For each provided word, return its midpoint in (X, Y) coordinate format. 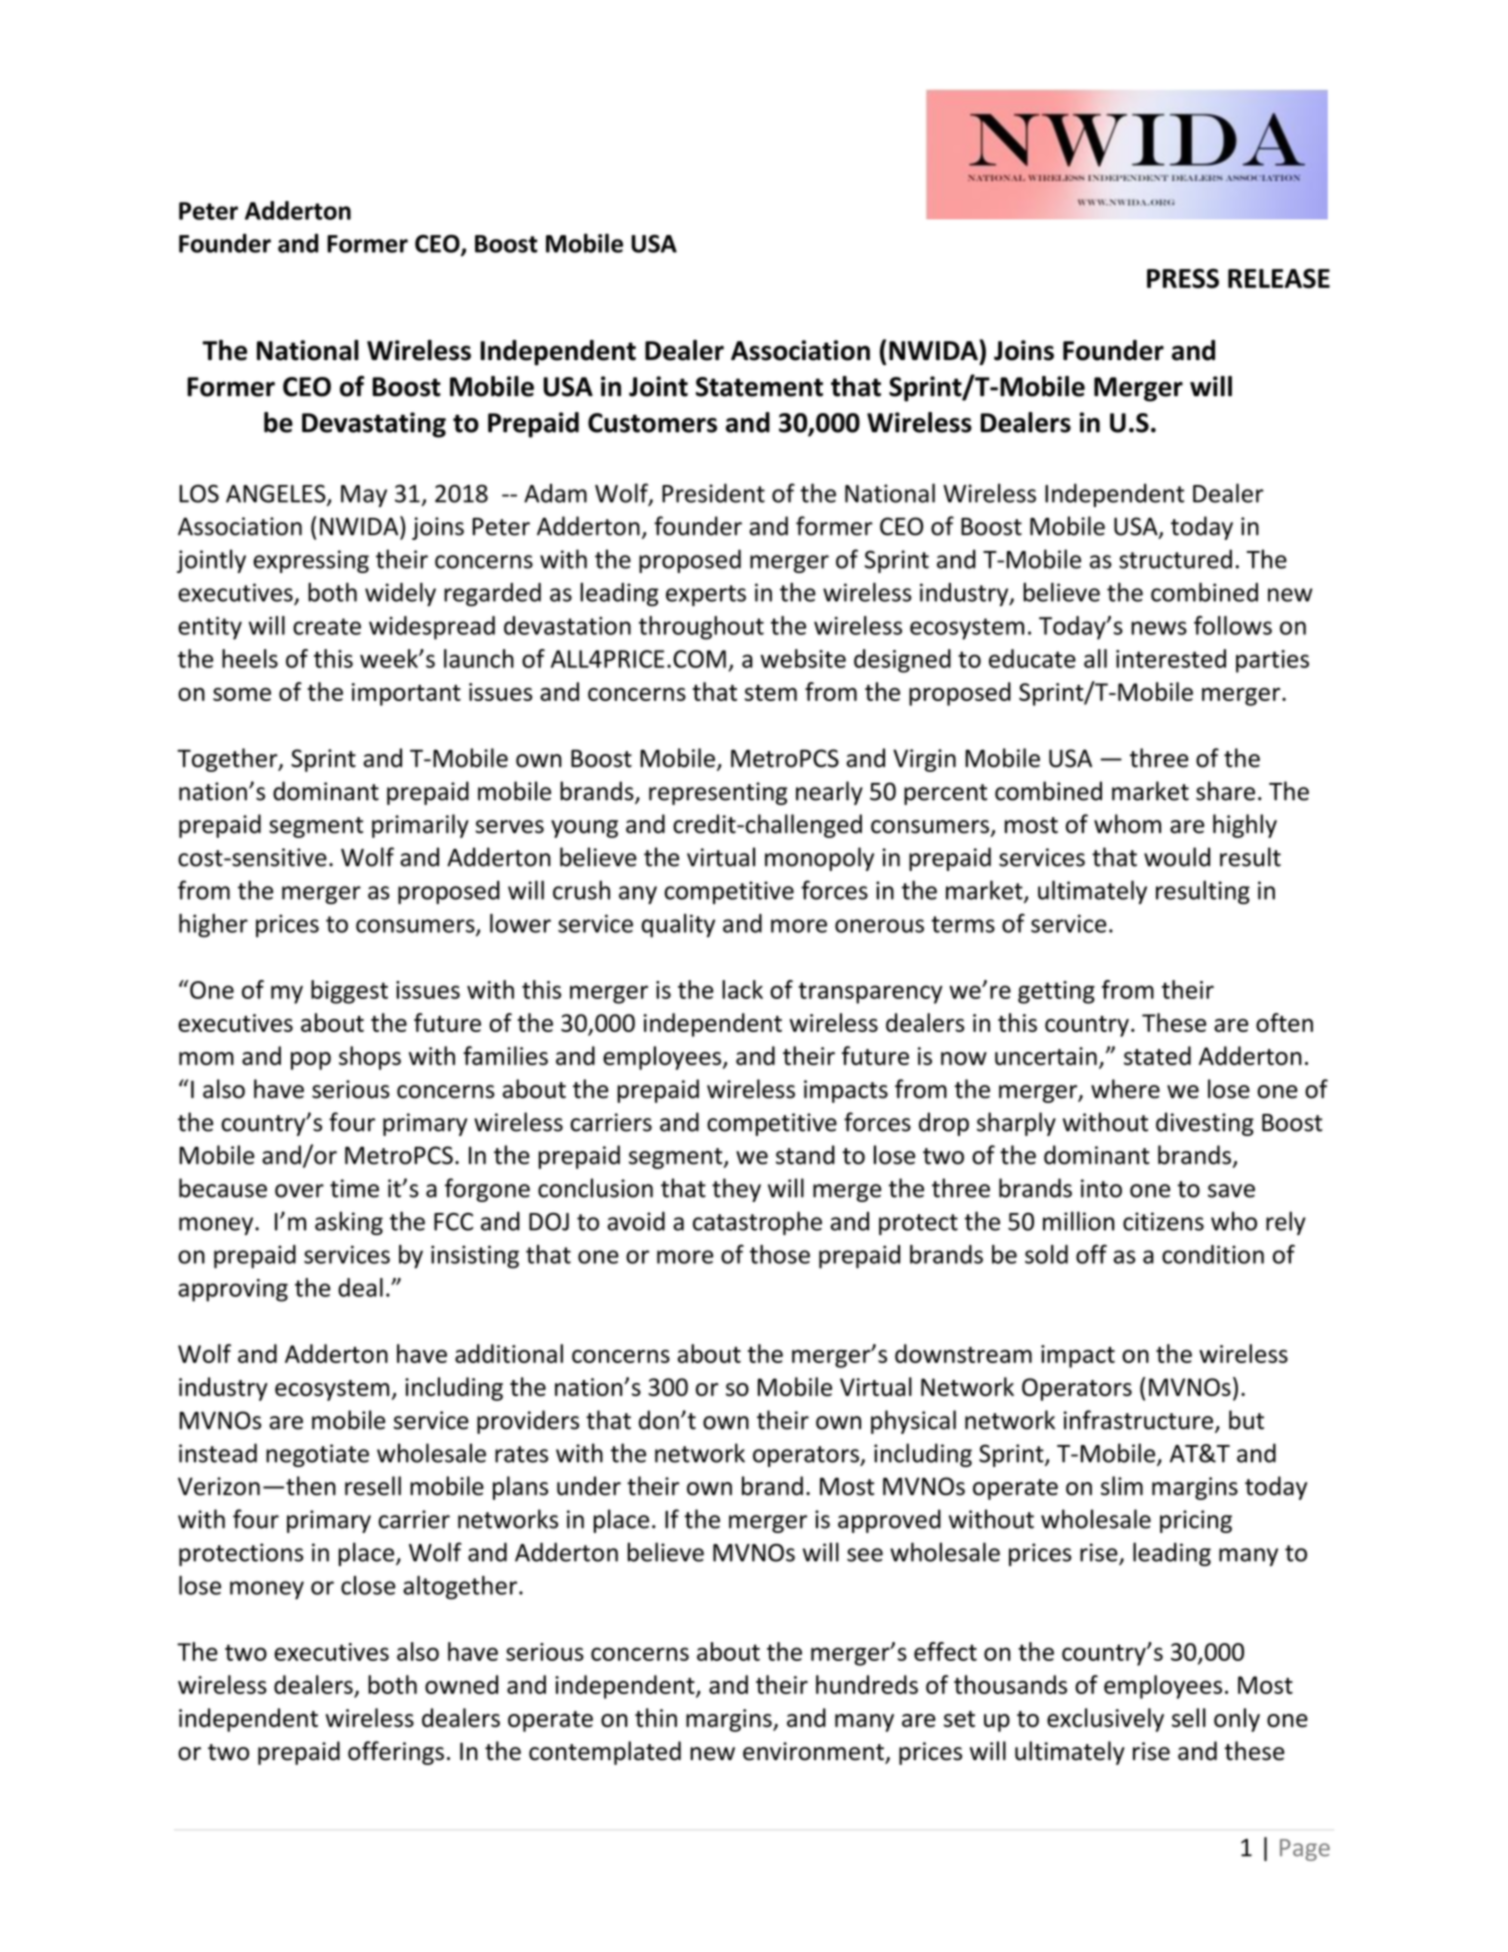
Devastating (374, 425)
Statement (759, 387)
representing (718, 793)
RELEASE (1279, 278)
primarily (420, 826)
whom (1127, 824)
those (780, 1254)
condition (1213, 1254)
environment (814, 1752)
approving (233, 1290)
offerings (396, 1753)
